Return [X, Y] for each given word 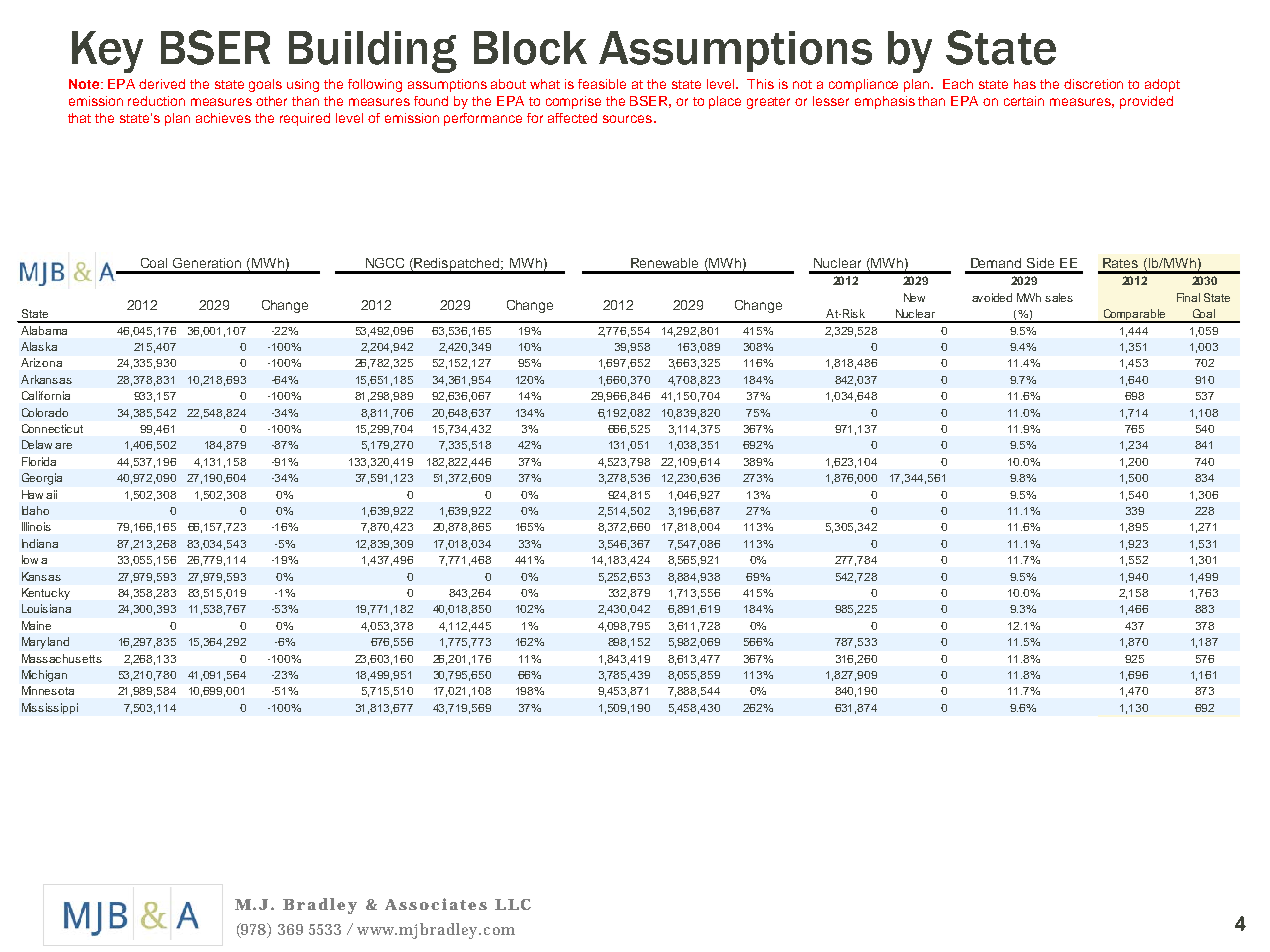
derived [162, 84]
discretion [1093, 84]
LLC [513, 904]
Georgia [42, 479]
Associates [436, 904]
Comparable [1134, 316]
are [63, 446]
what [545, 84]
